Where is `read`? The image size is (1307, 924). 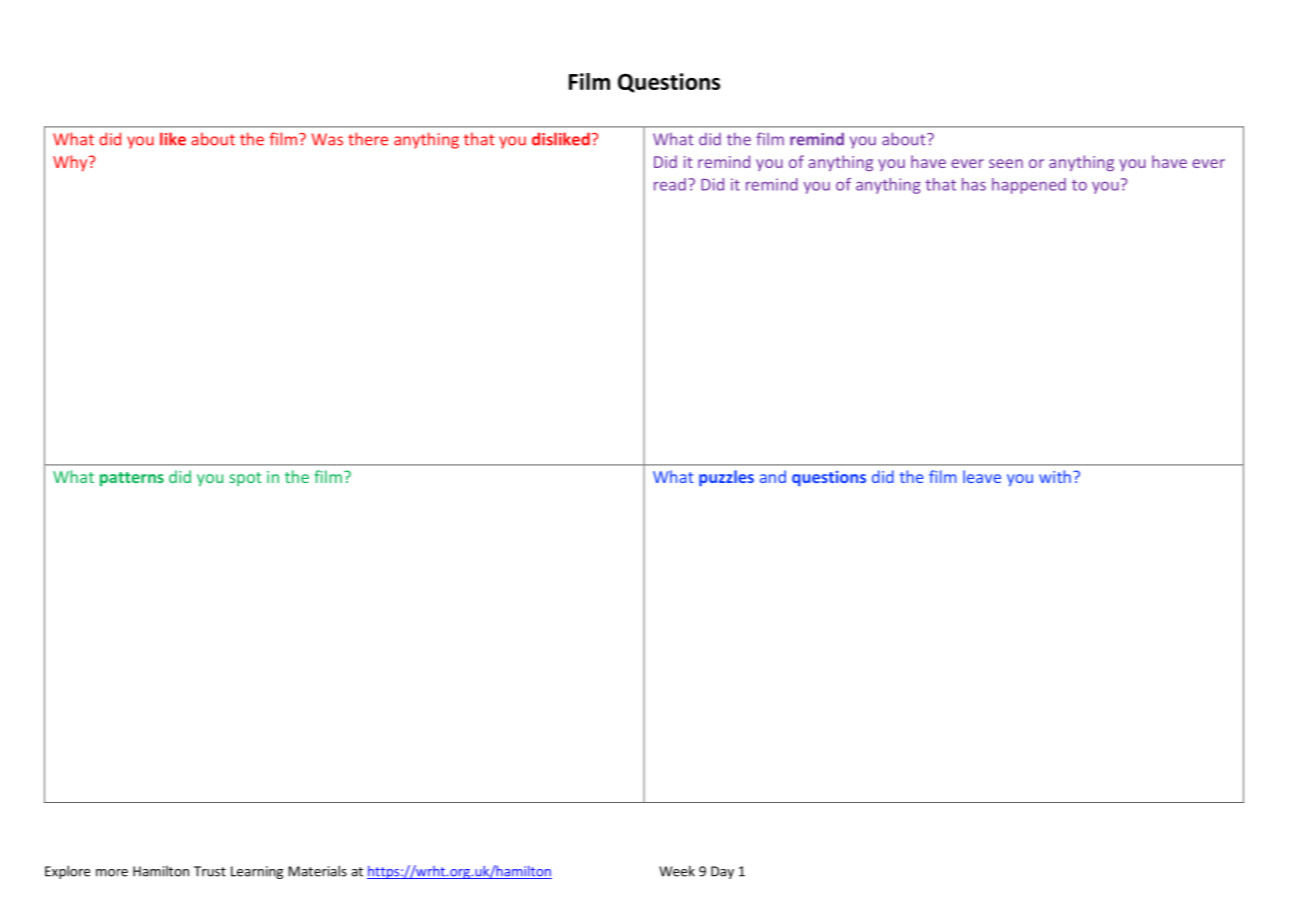 read is located at coordinates (670, 184).
